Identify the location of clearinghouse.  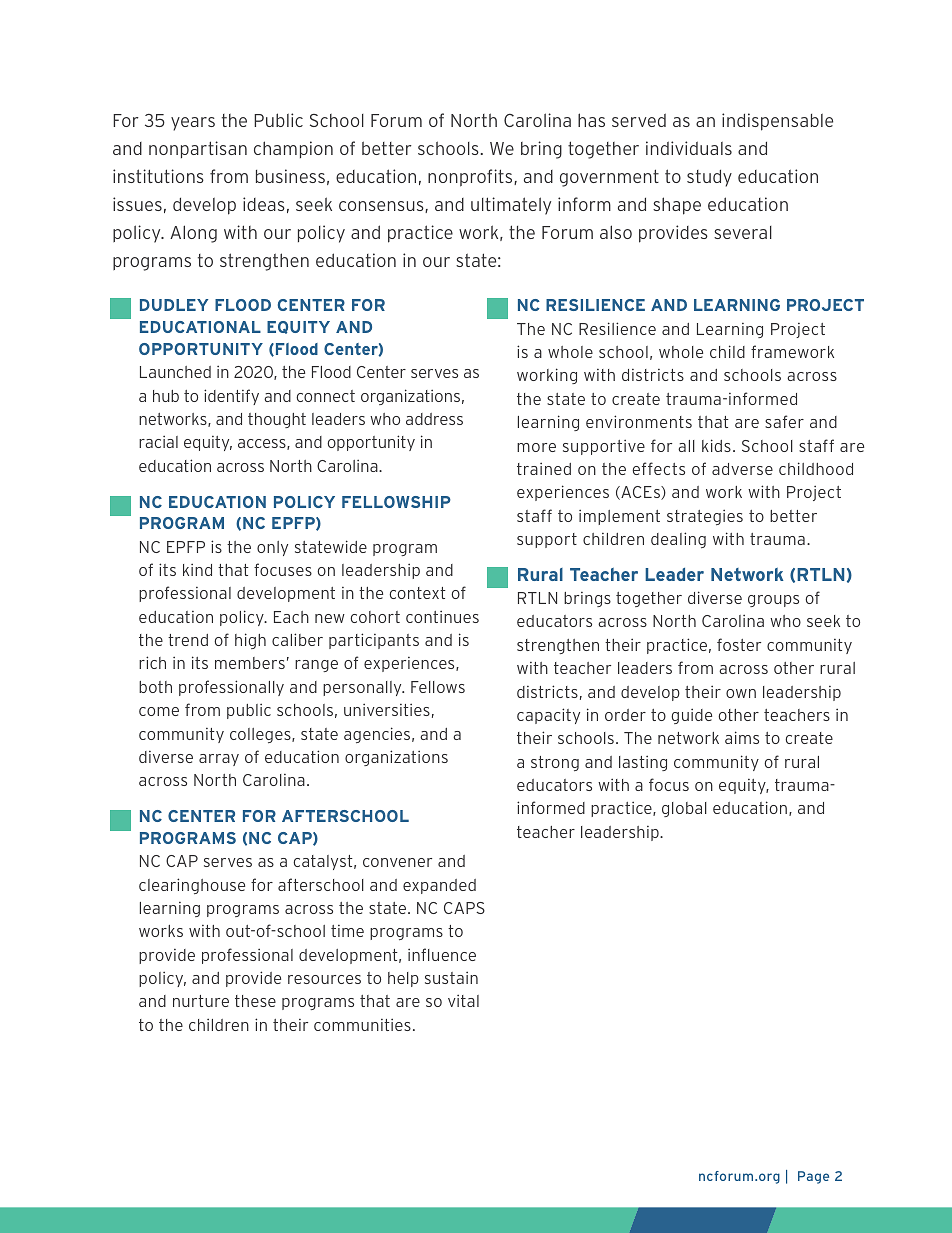
(192, 886).
